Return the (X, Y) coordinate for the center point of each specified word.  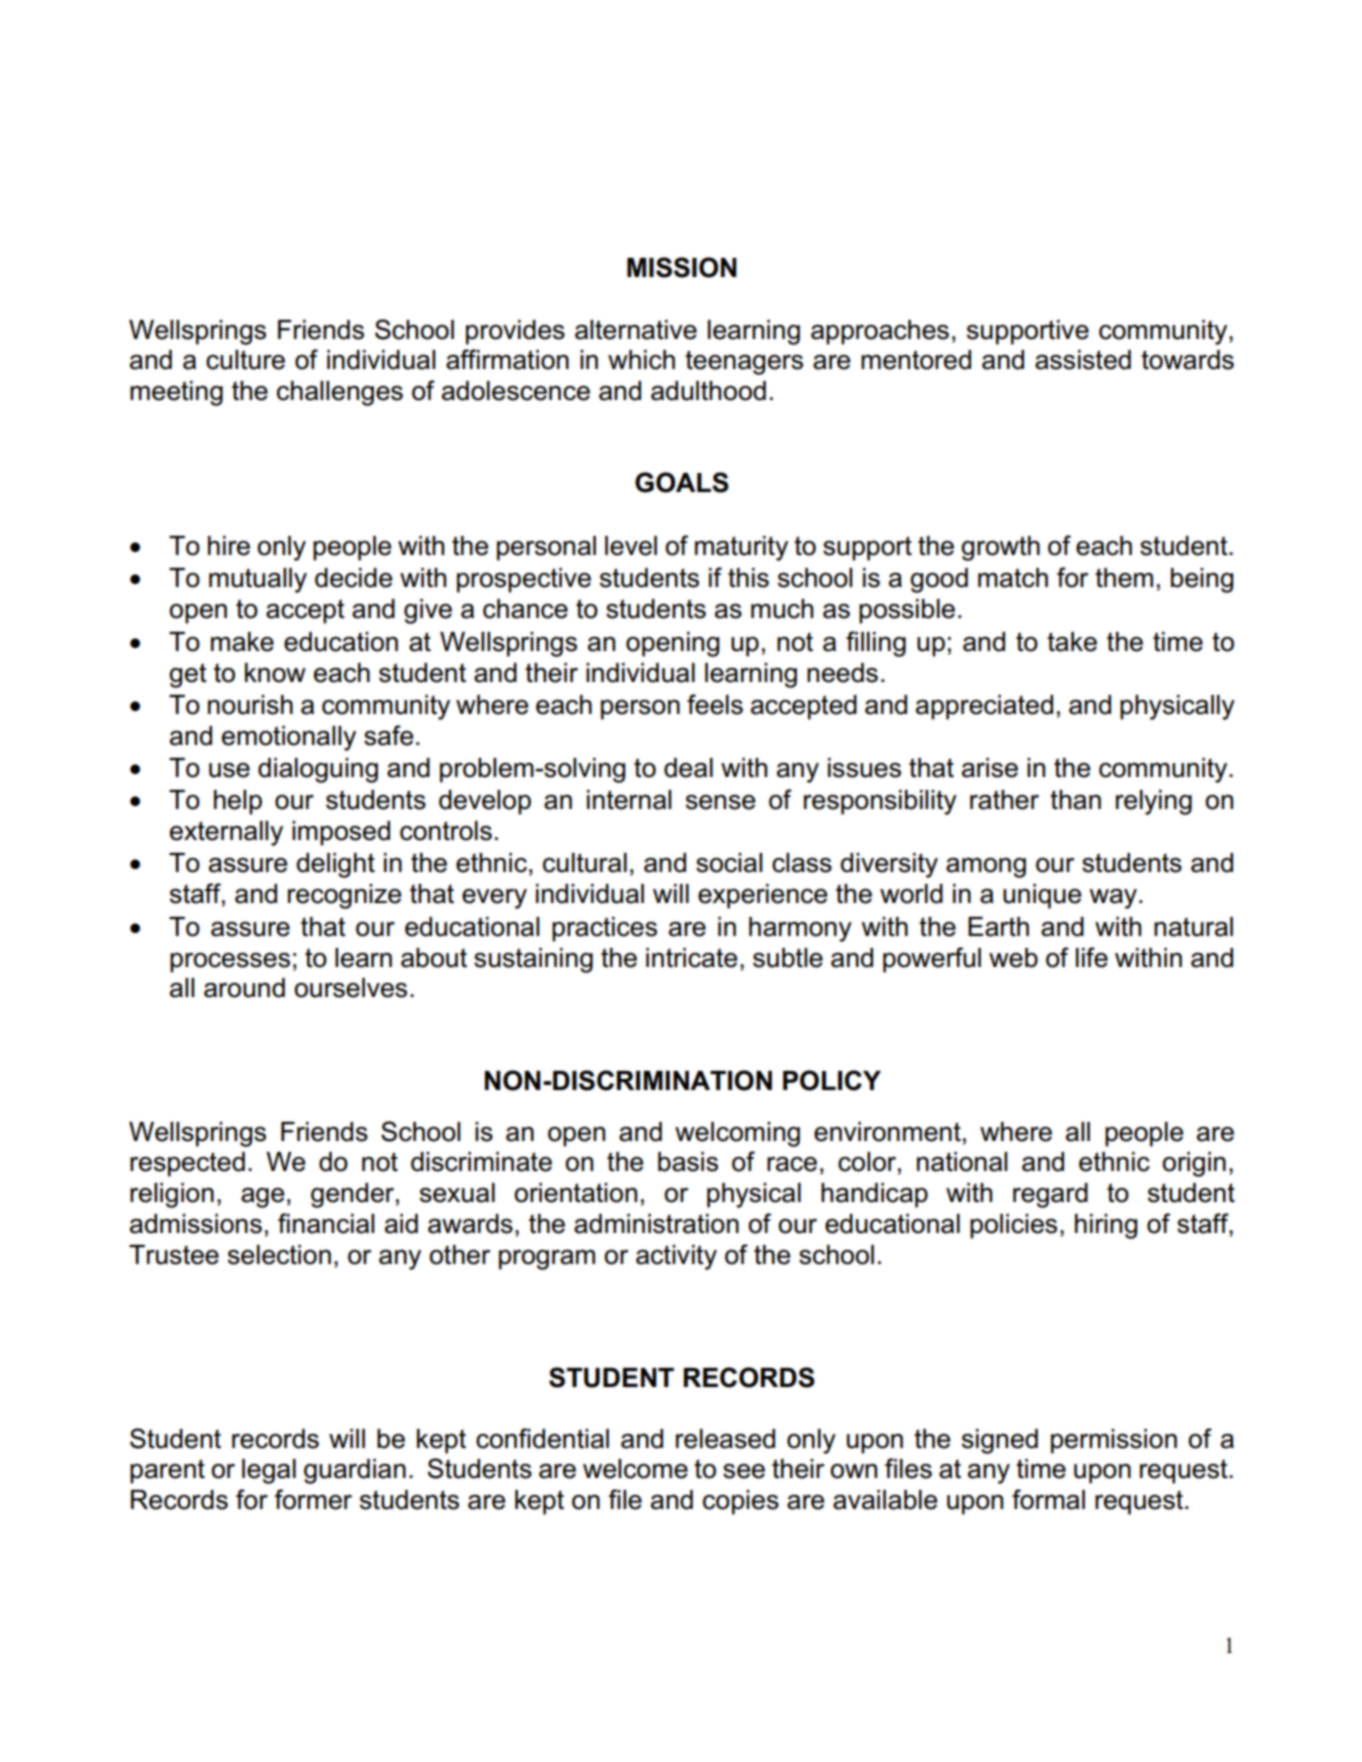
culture (245, 360)
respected (187, 1164)
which (641, 360)
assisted (1083, 360)
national (962, 1162)
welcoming (737, 1134)
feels (715, 704)
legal (269, 1471)
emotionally (289, 738)
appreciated (984, 707)
